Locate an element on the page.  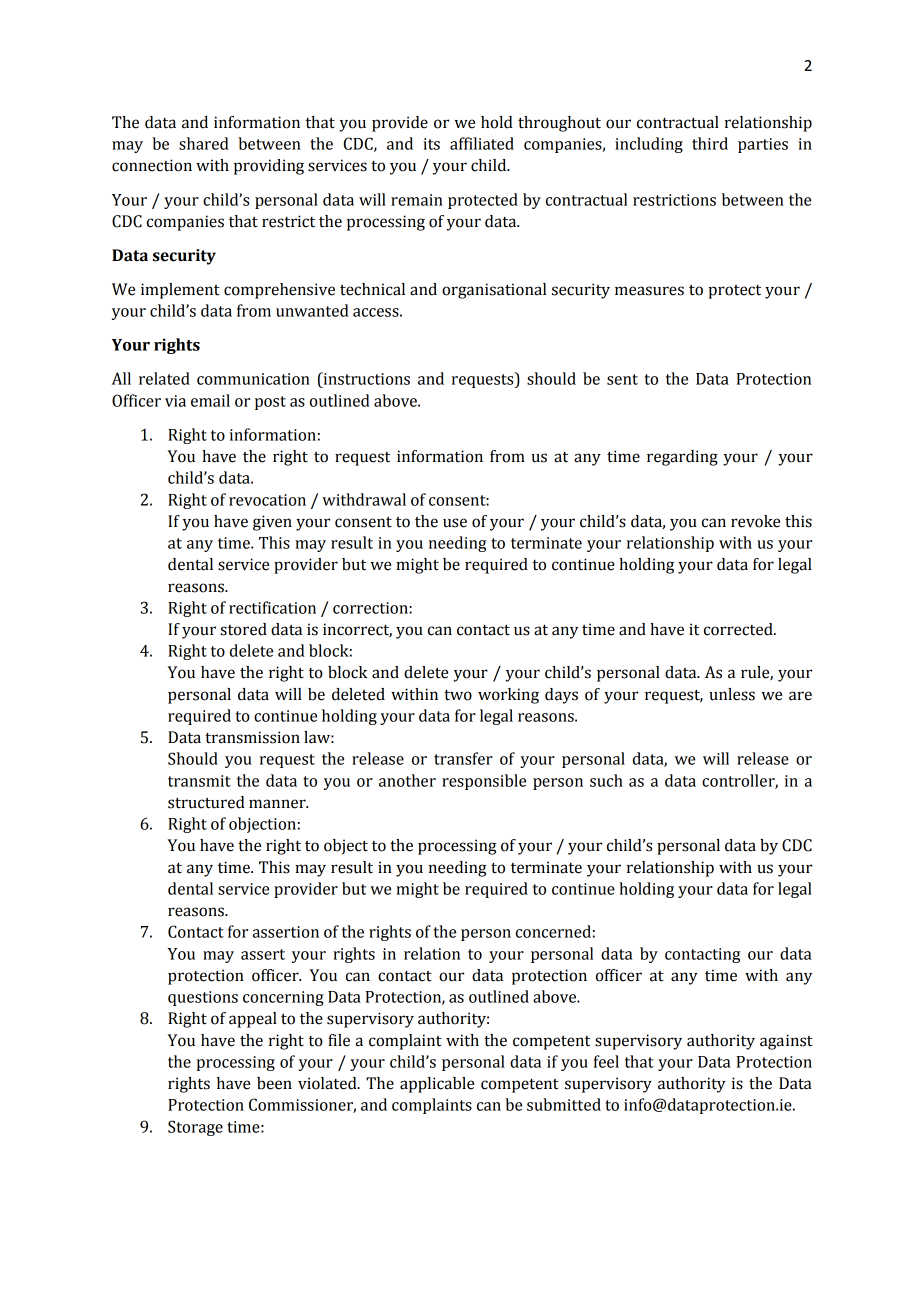
revocation is located at coordinates (267, 500).
